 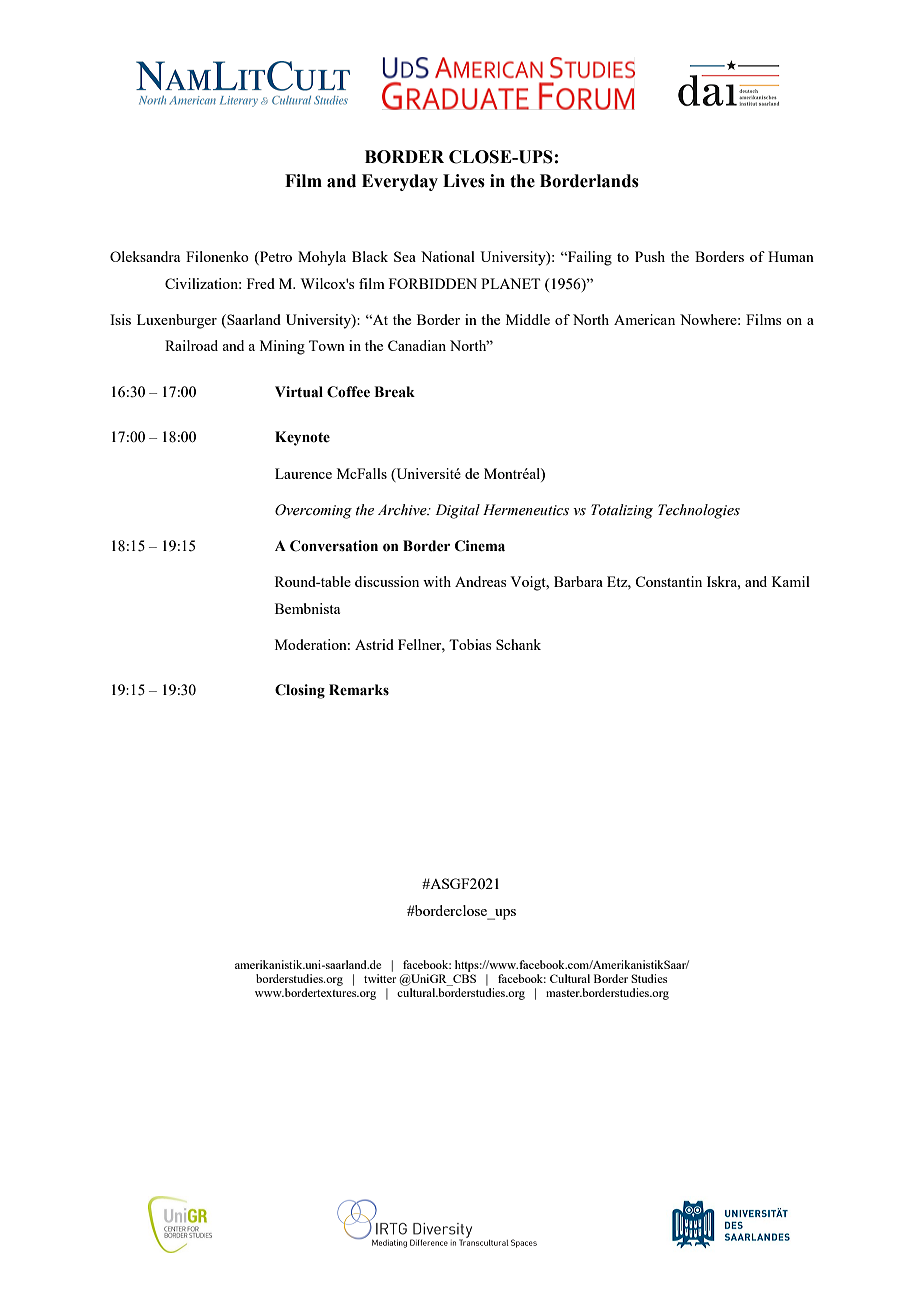 I want to click on Lives, so click(x=464, y=181).
